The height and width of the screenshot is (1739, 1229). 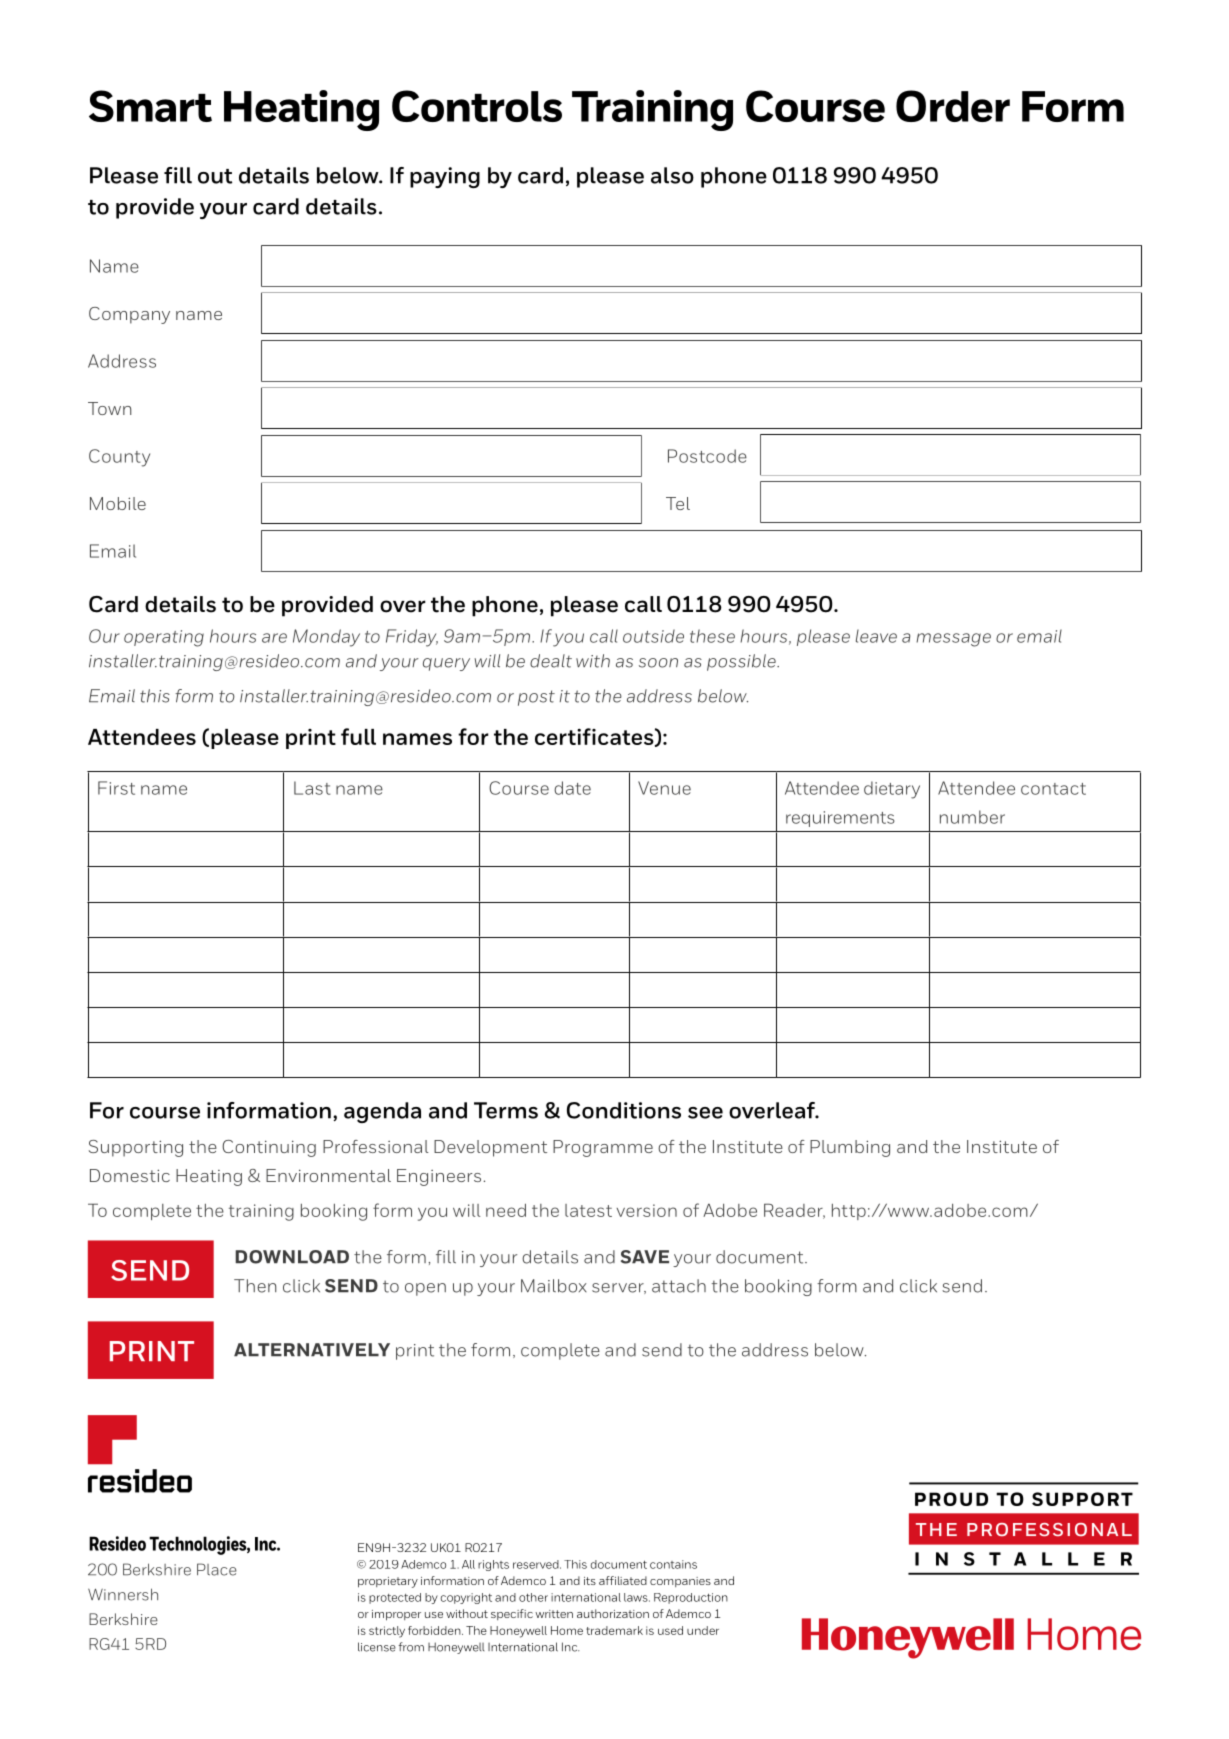 I want to click on message, so click(x=953, y=640).
